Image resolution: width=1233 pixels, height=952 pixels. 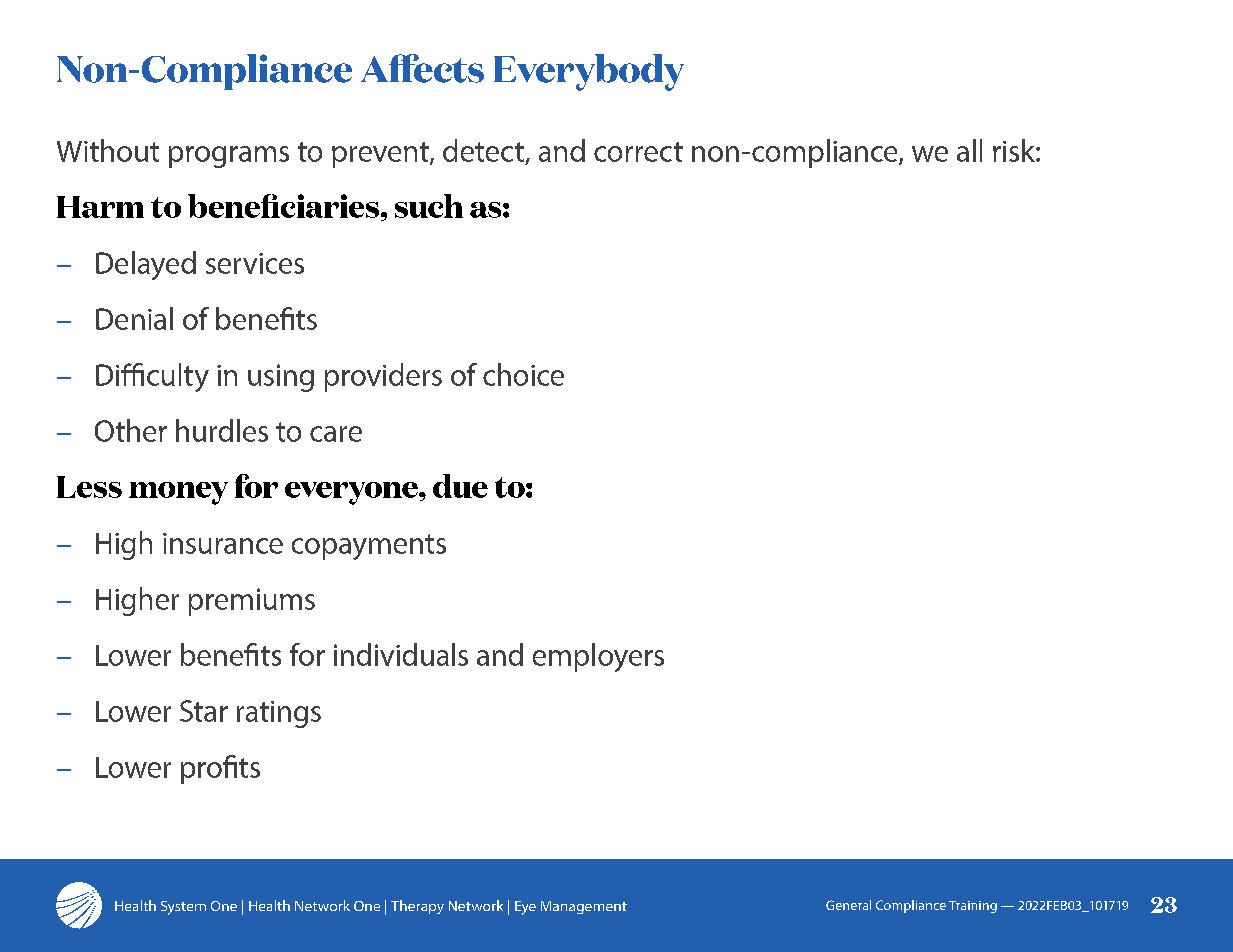 I want to click on Everybody, so click(x=589, y=72).
